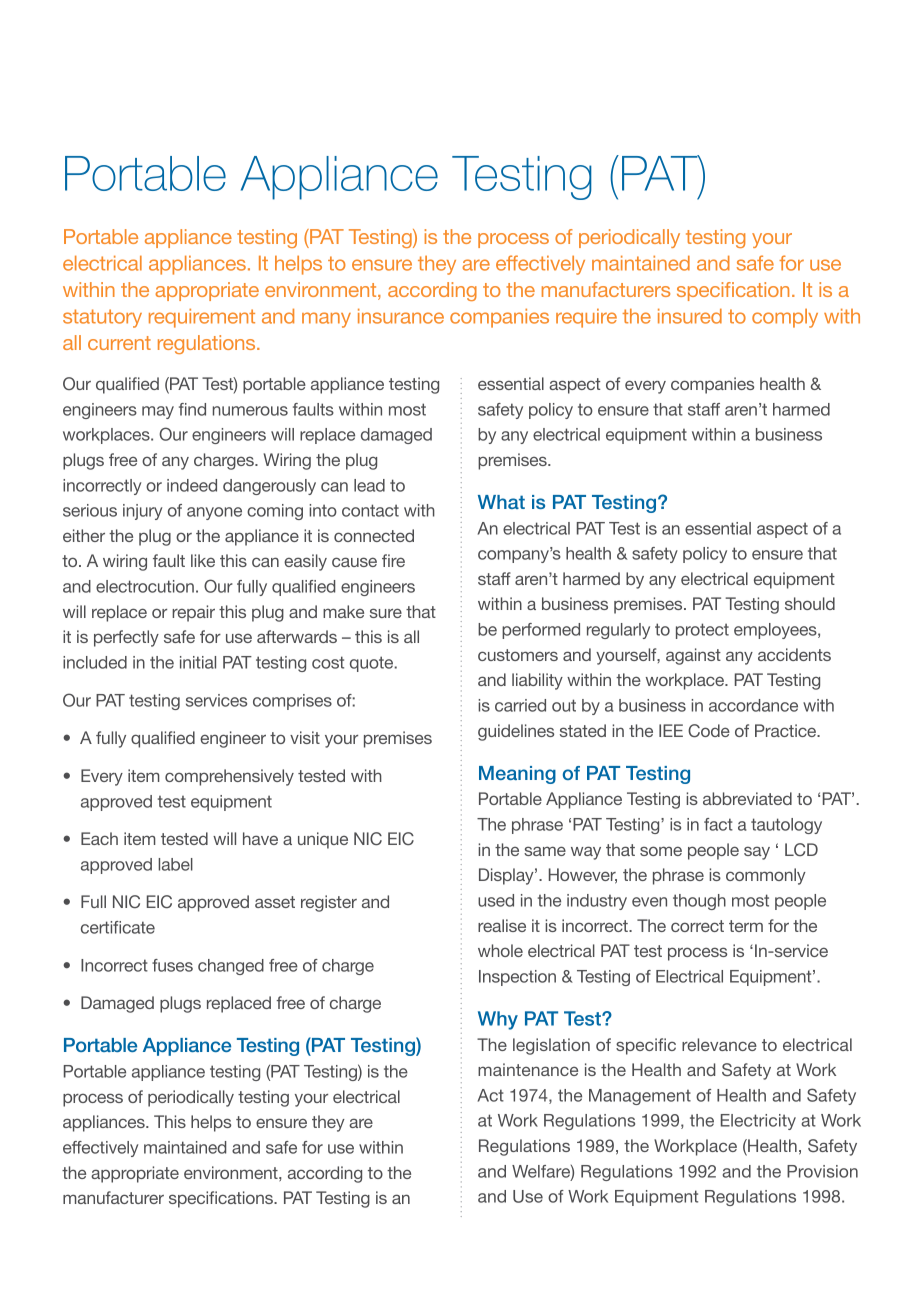 The width and height of the document is (924, 1311). Describe the element at coordinates (516, 732) in the document. I see `guidelines` at that location.
